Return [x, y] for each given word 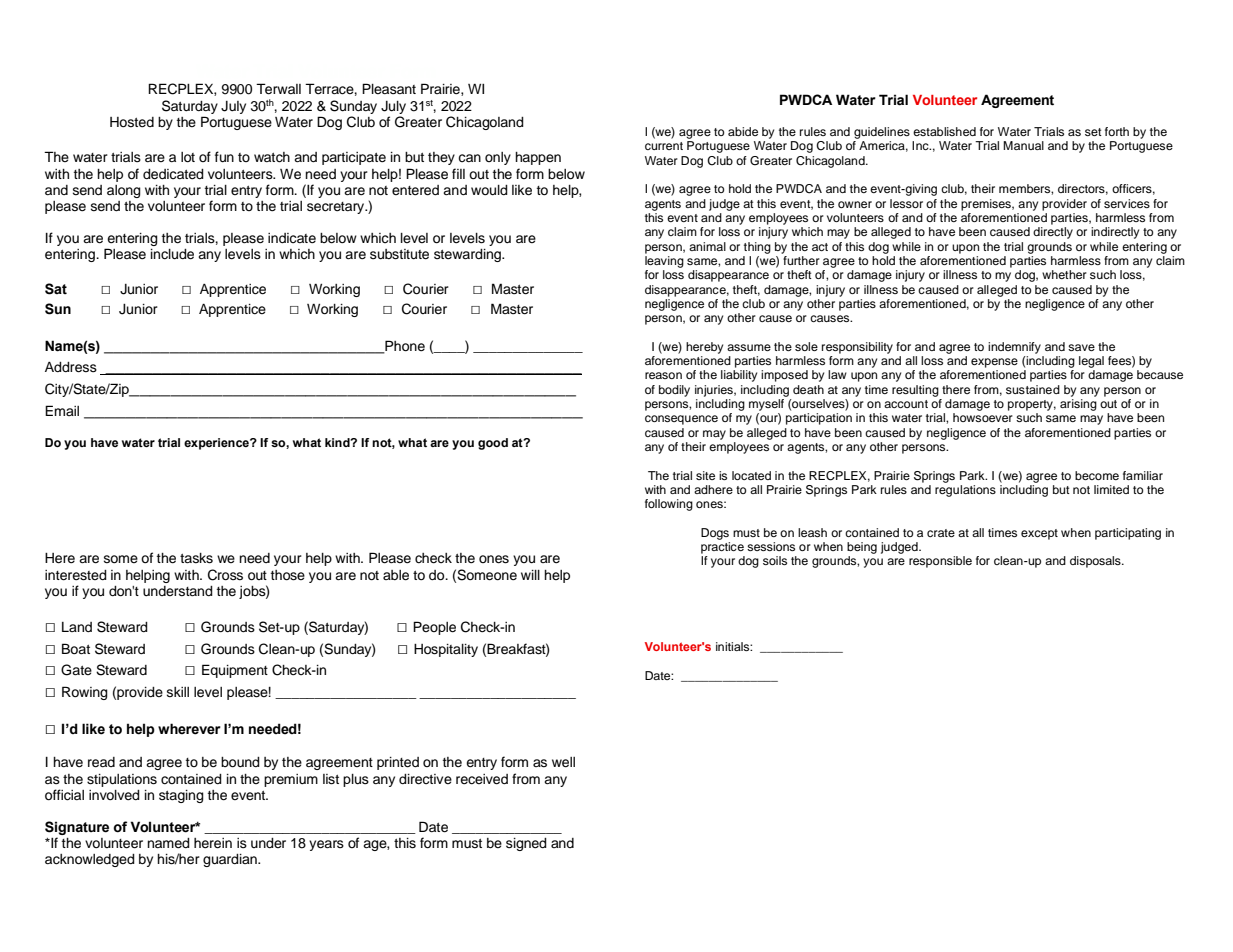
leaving [664, 260]
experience [217, 444]
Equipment [235, 671]
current [664, 146]
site [705, 475]
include [172, 254]
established [944, 131]
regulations [965, 489]
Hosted [132, 122]
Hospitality [446, 650]
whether [1064, 274]
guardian [231, 860]
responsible [940, 562]
